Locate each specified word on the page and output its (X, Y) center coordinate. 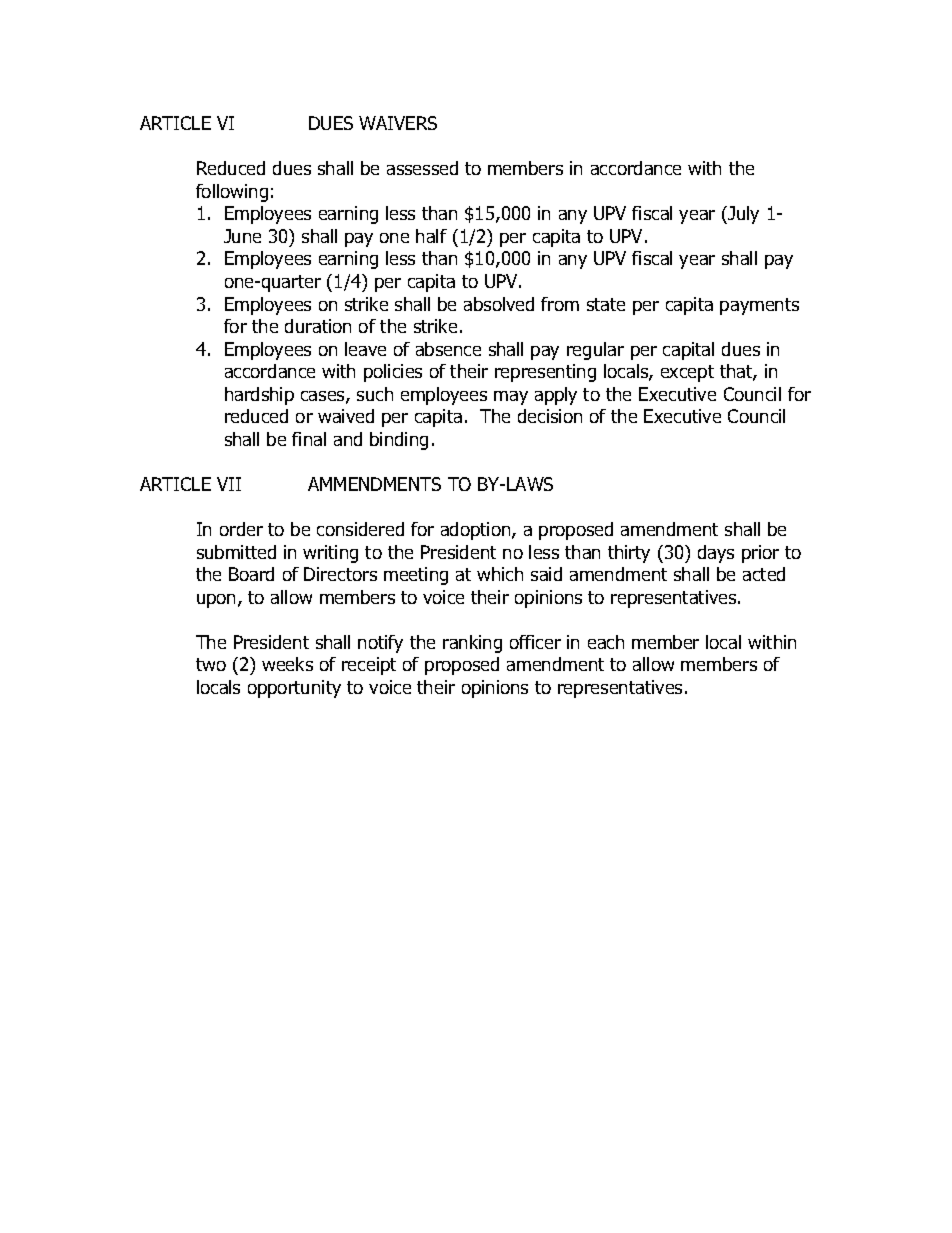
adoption (477, 531)
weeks (287, 664)
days (716, 554)
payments (759, 306)
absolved (499, 304)
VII (229, 484)
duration (318, 326)
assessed (422, 168)
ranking (472, 644)
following (232, 193)
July (742, 215)
